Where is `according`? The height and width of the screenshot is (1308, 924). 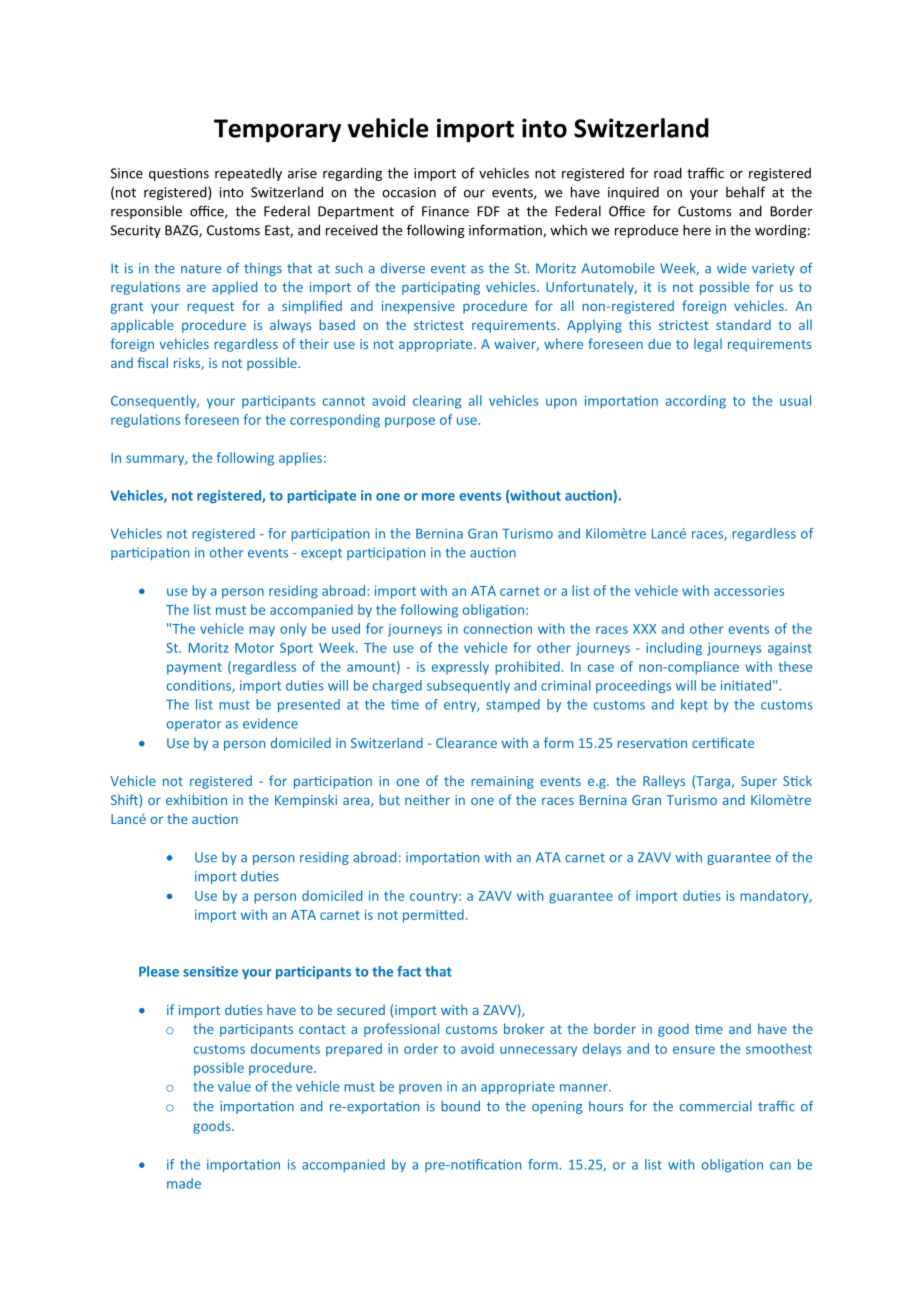 according is located at coordinates (696, 402).
